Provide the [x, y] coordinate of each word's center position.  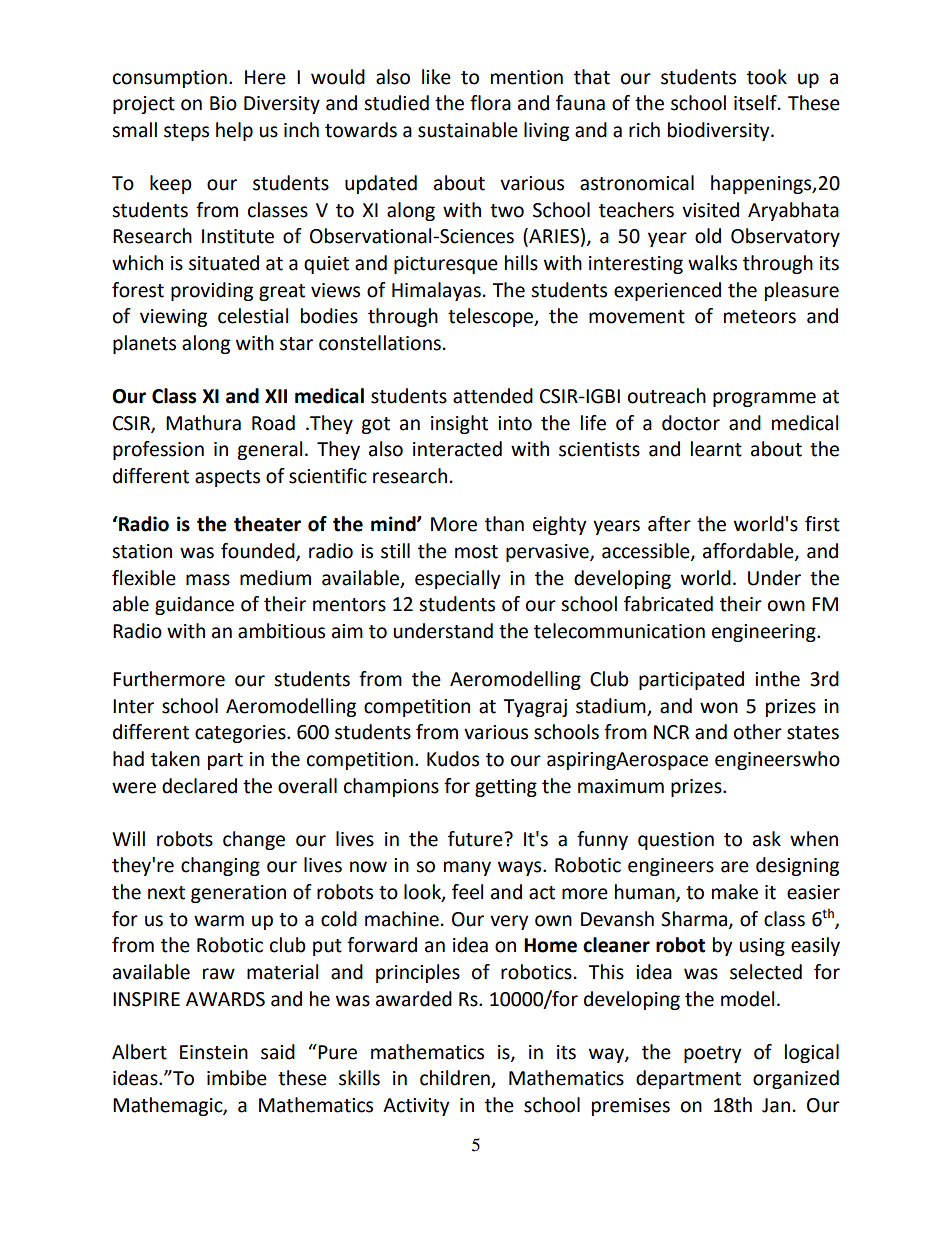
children [456, 1079]
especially [458, 579]
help [234, 131]
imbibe [237, 1078]
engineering [765, 633]
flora [490, 103]
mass [208, 580]
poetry [713, 1054]
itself [756, 103]
